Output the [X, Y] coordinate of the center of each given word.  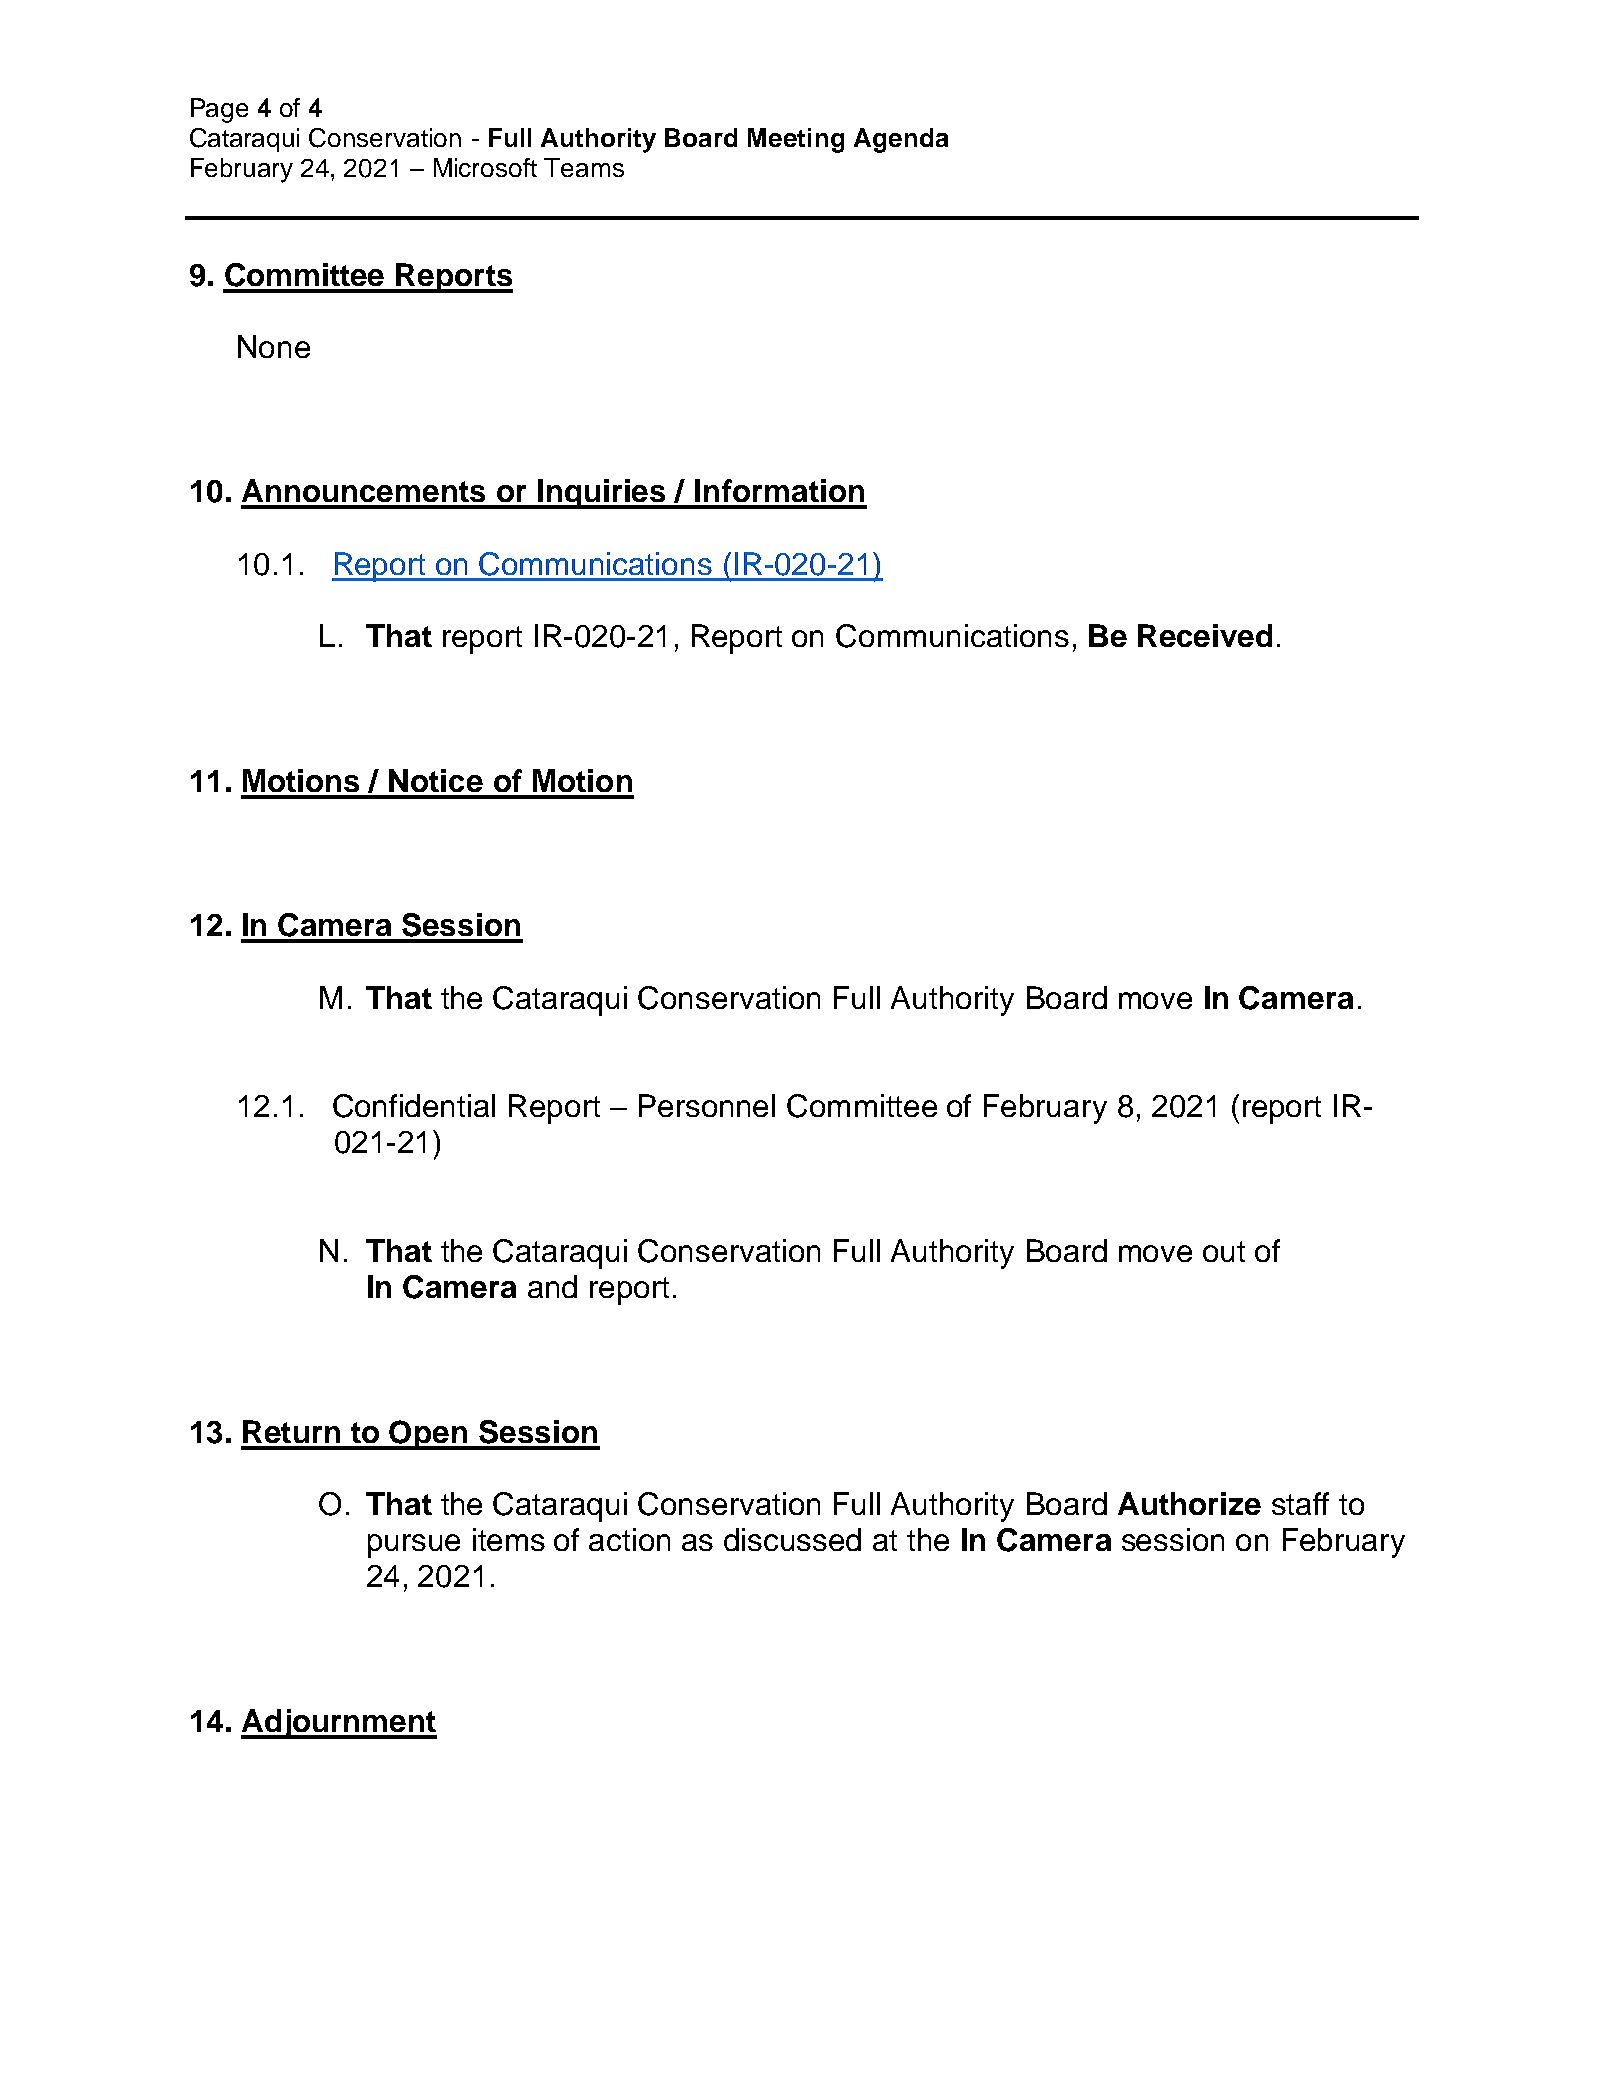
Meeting [796, 140]
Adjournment [339, 1724]
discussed [792, 1539]
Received [1205, 635]
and [552, 1286]
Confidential [414, 1106]
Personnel [707, 1105]
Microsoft [485, 167]
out [1224, 1251]
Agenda [901, 140]
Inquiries [602, 494]
